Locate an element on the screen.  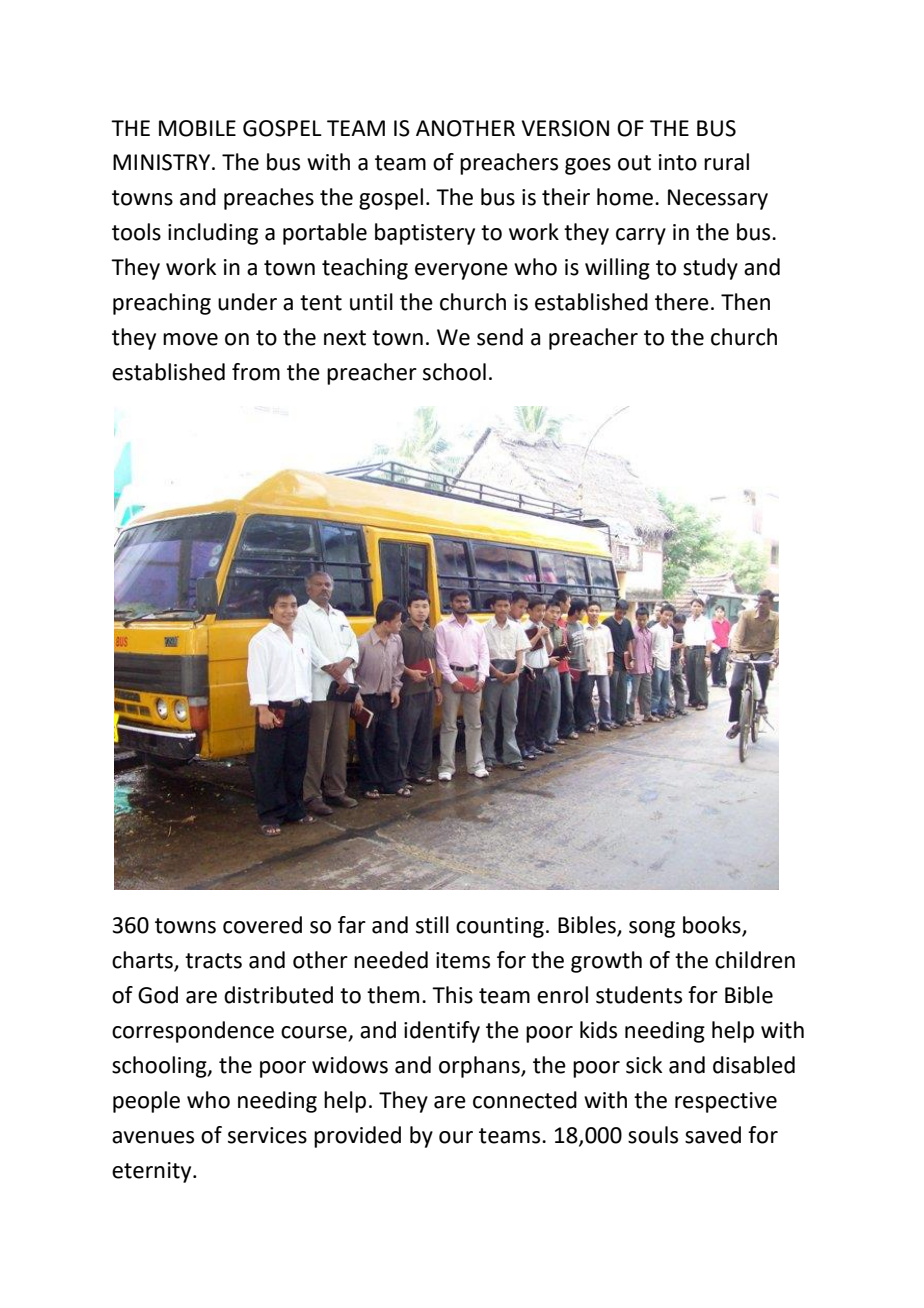
from is located at coordinates (256, 372).
